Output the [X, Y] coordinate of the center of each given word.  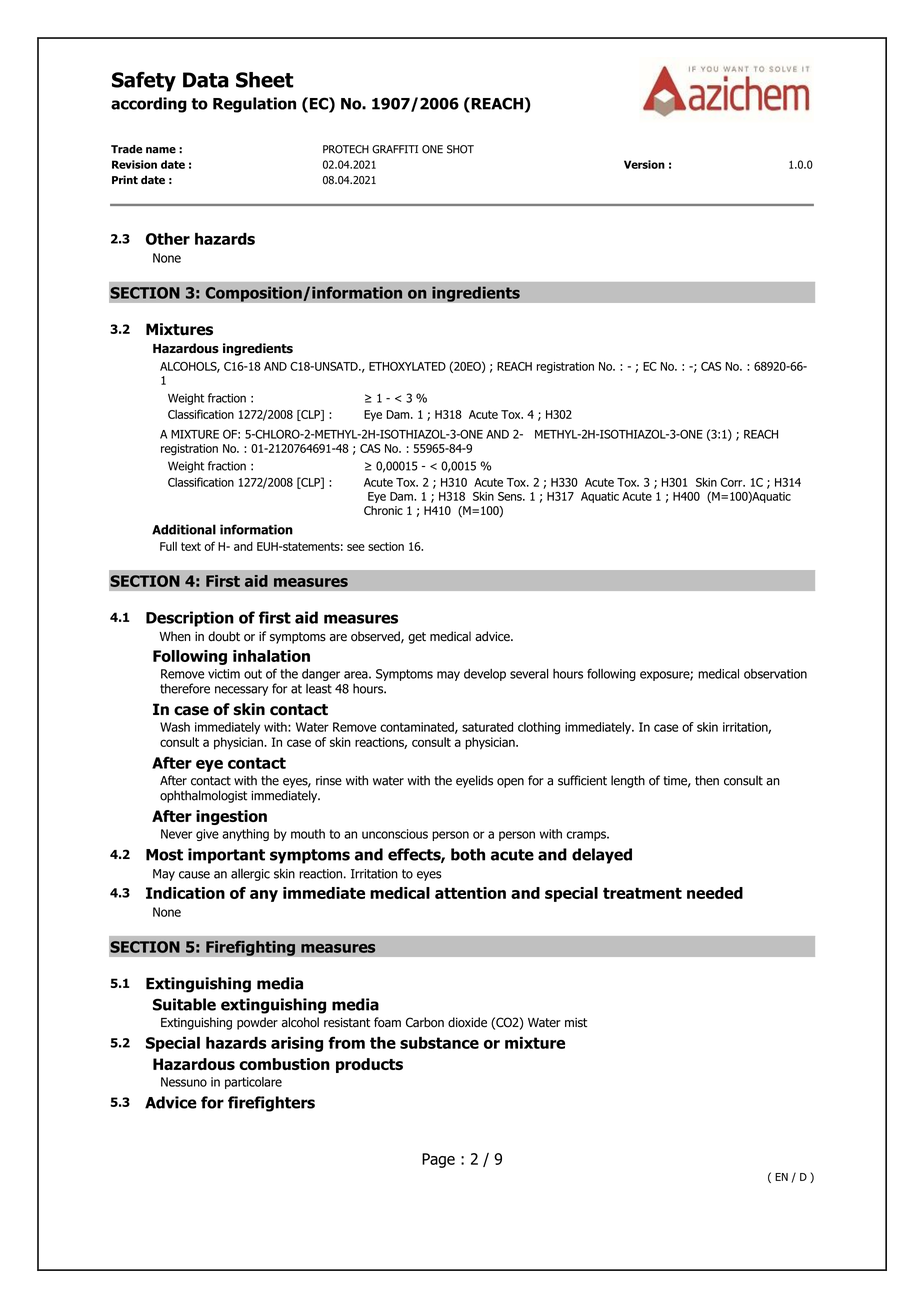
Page [438, 1160]
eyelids [474, 781]
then [707, 780]
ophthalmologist [203, 796]
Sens [511, 496]
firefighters [271, 1104]
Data [206, 80]
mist [576, 1023]
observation [775, 674]
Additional [184, 529]
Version [644, 164]
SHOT [460, 149]
